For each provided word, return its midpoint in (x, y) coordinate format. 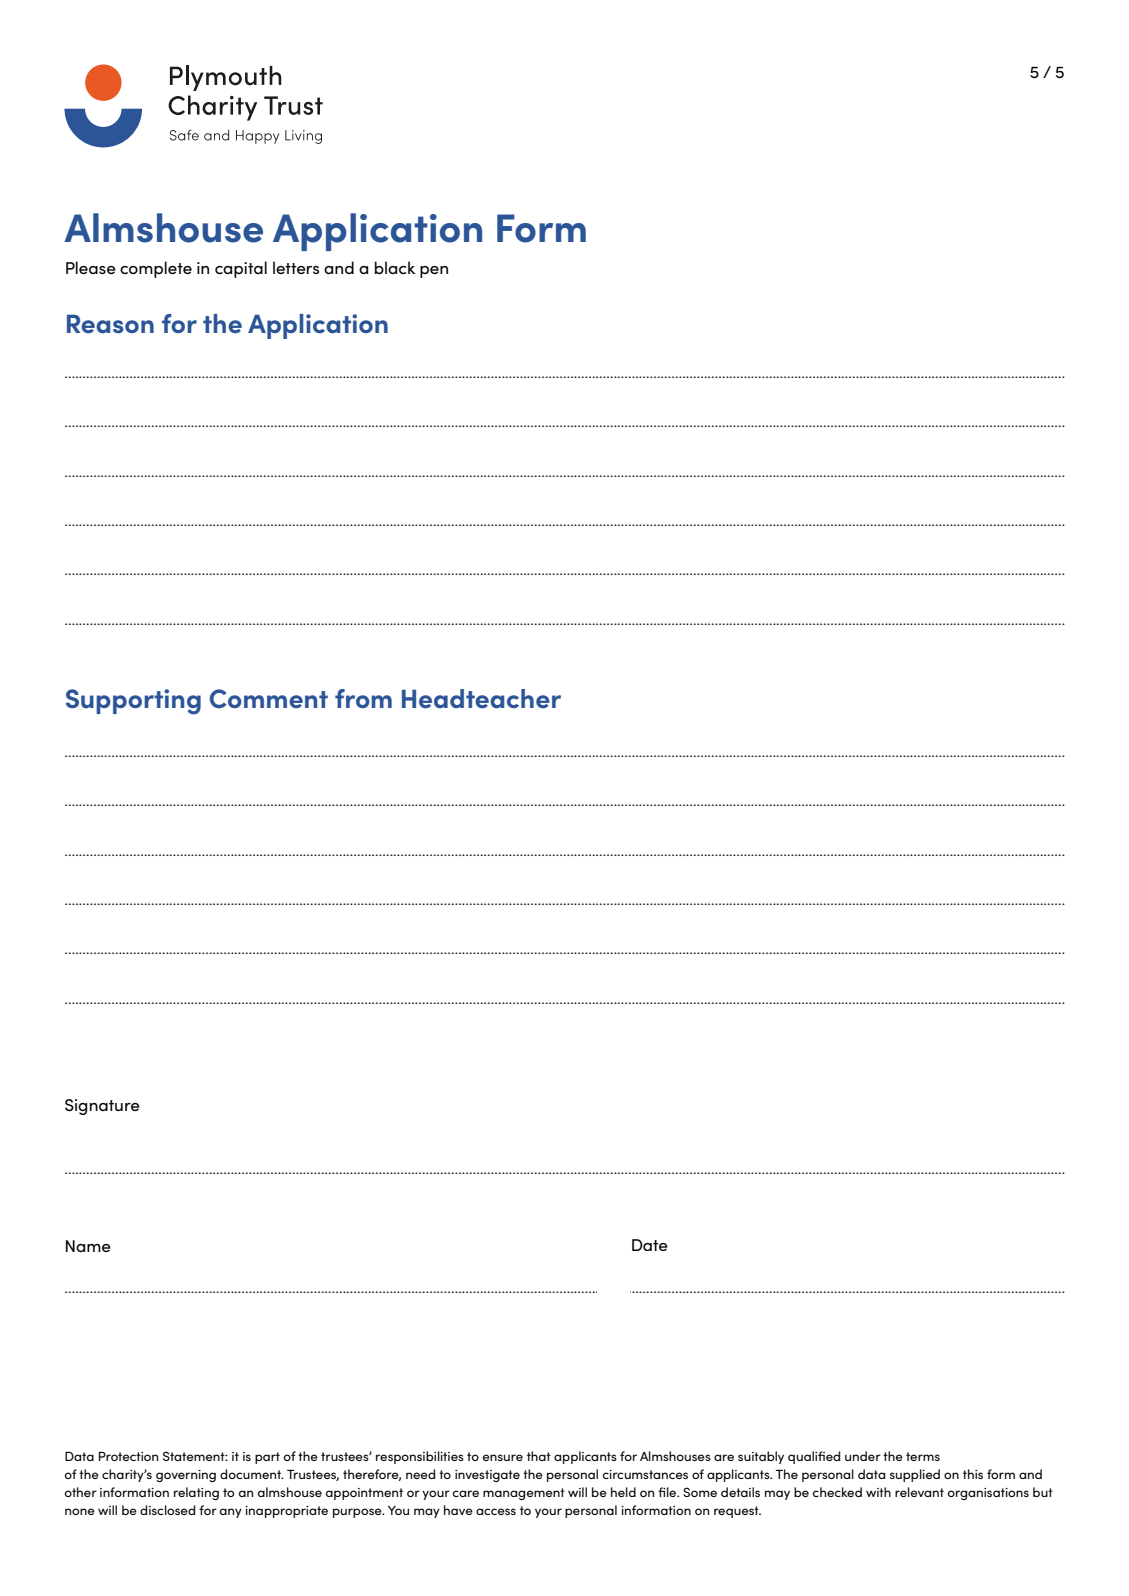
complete (156, 269)
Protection (128, 1456)
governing (186, 1476)
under (863, 1456)
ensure (503, 1457)
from (363, 698)
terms (923, 1456)
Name (88, 1246)
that (539, 1456)
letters (296, 267)
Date (650, 1245)
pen (434, 272)
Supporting (133, 702)
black (395, 267)
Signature (102, 1107)
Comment (269, 699)
